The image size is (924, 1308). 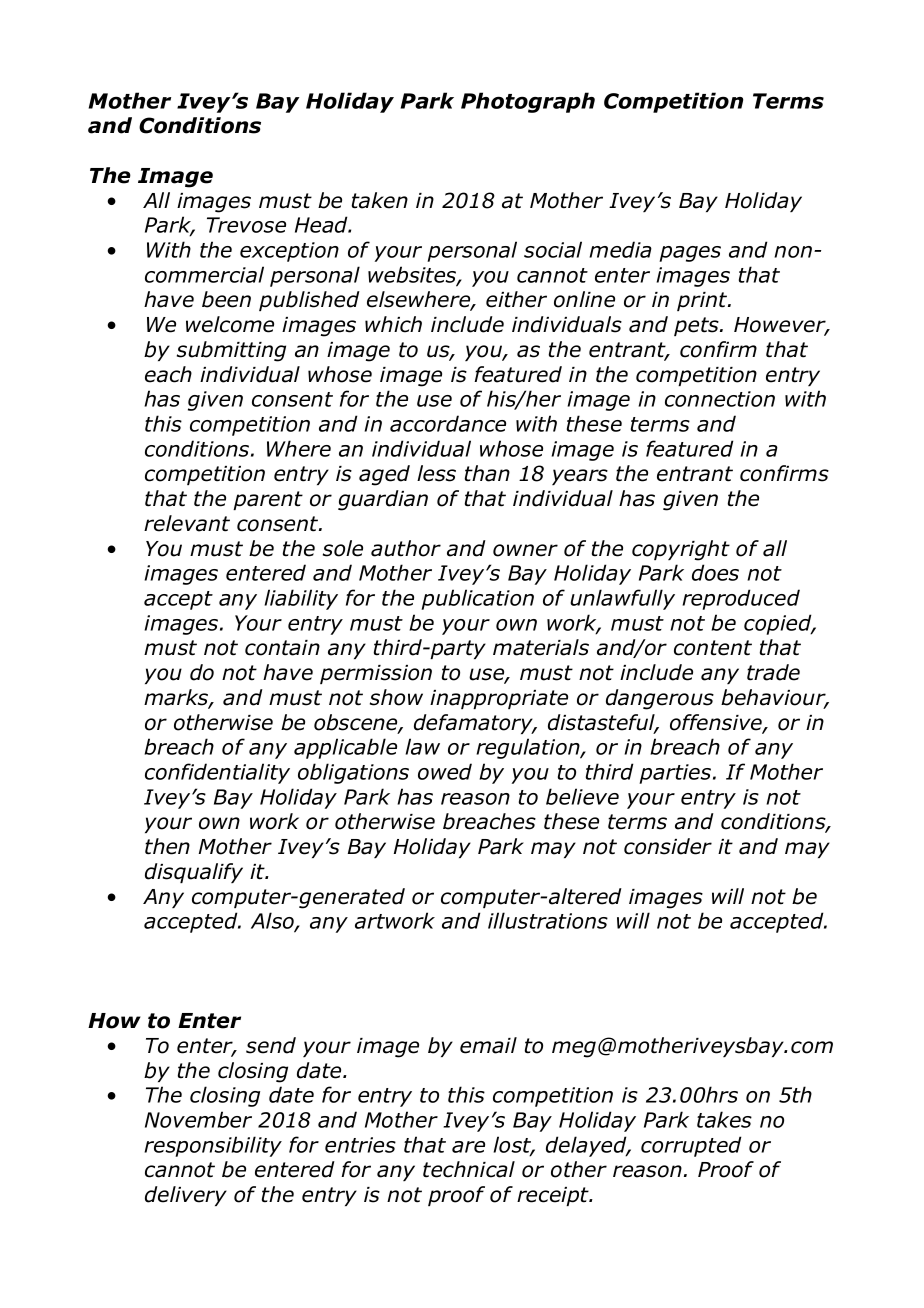 I want to click on copyright, so click(x=681, y=550).
